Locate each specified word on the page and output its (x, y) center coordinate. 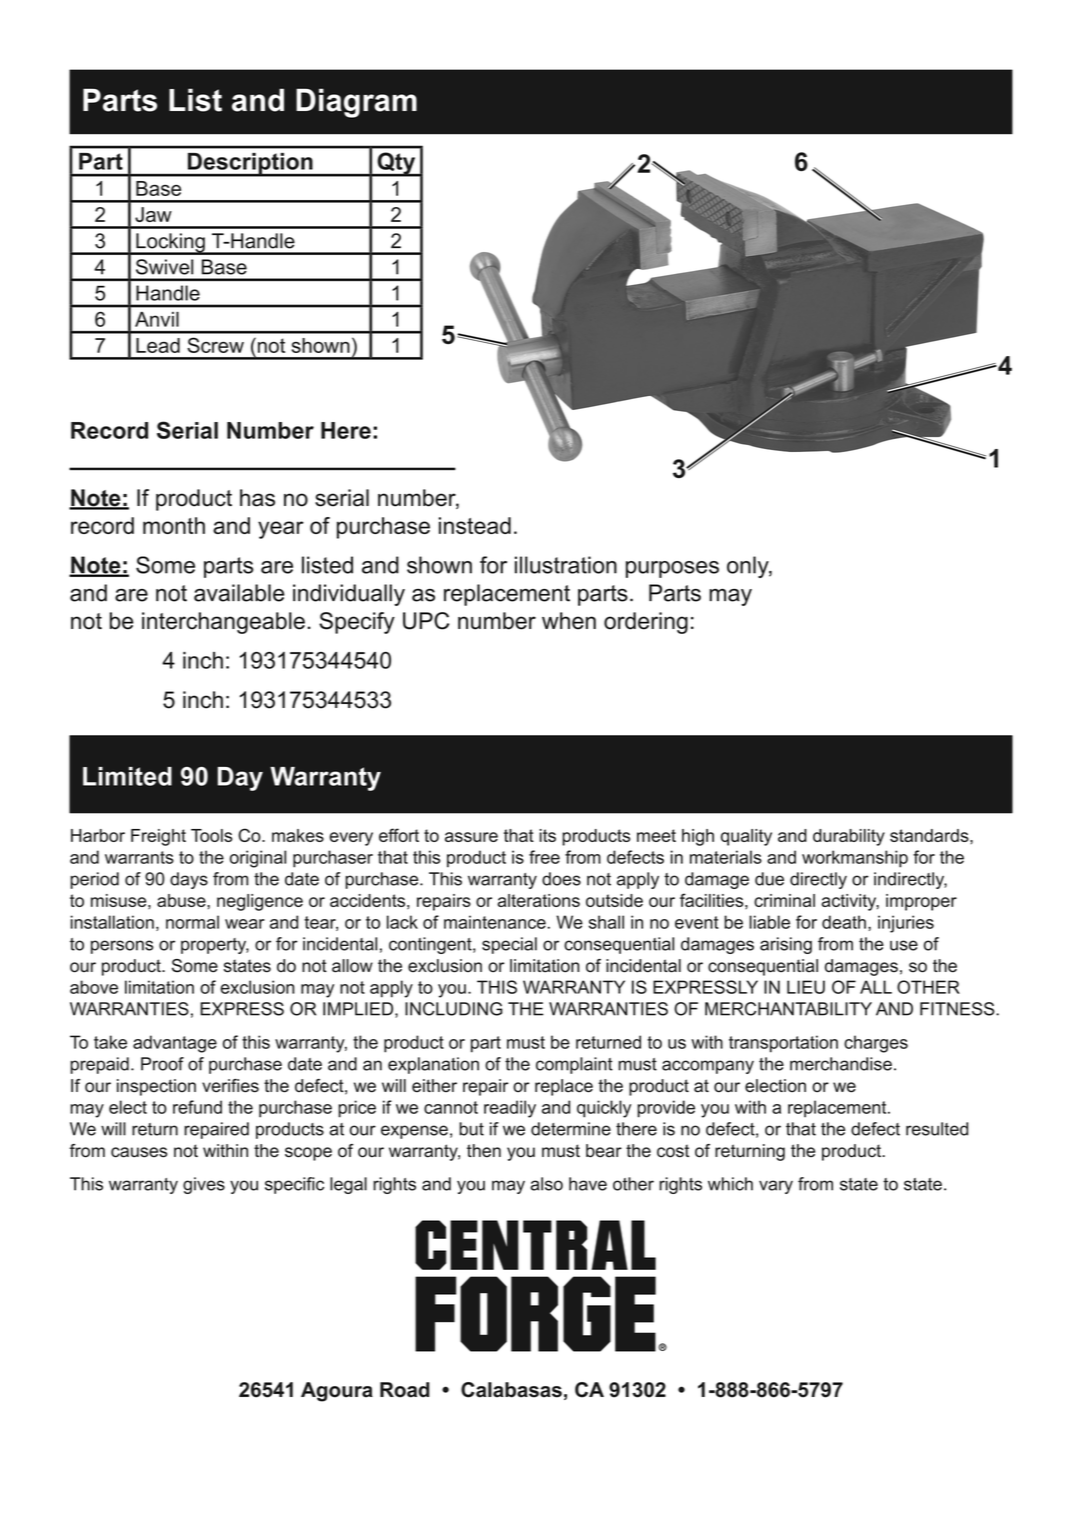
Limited (127, 776)
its (547, 835)
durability (849, 837)
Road (405, 1390)
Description (250, 165)
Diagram (356, 103)
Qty (396, 164)
